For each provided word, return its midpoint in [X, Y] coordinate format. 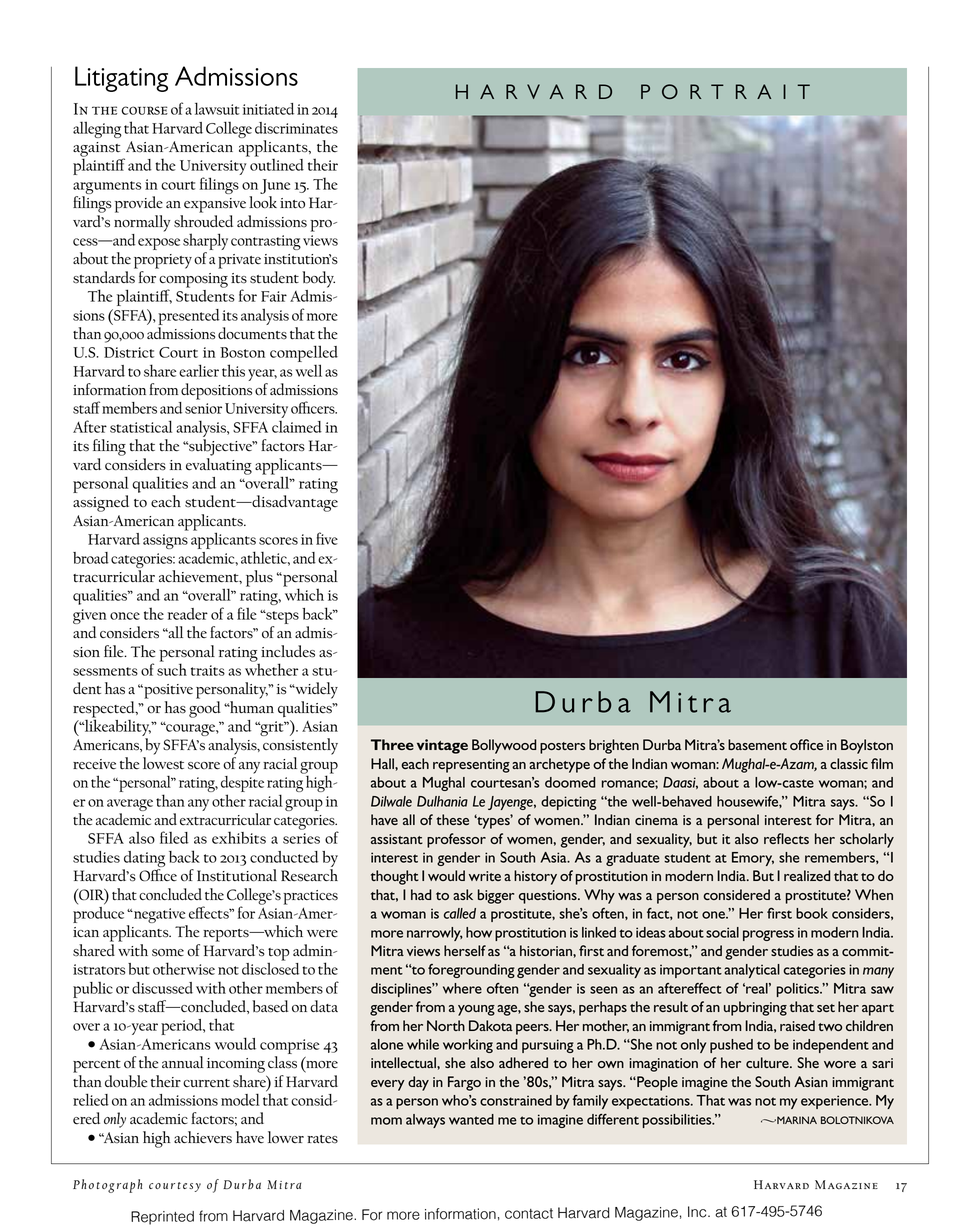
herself [465, 950]
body [318, 279]
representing [471, 766]
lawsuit [217, 108]
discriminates [296, 128]
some [168, 952]
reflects [786, 838]
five [327, 538]
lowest [163, 763]
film [882, 763]
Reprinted [162, 1218]
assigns [165, 541]
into [292, 203]
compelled [304, 353]
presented [189, 317]
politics [799, 990]
